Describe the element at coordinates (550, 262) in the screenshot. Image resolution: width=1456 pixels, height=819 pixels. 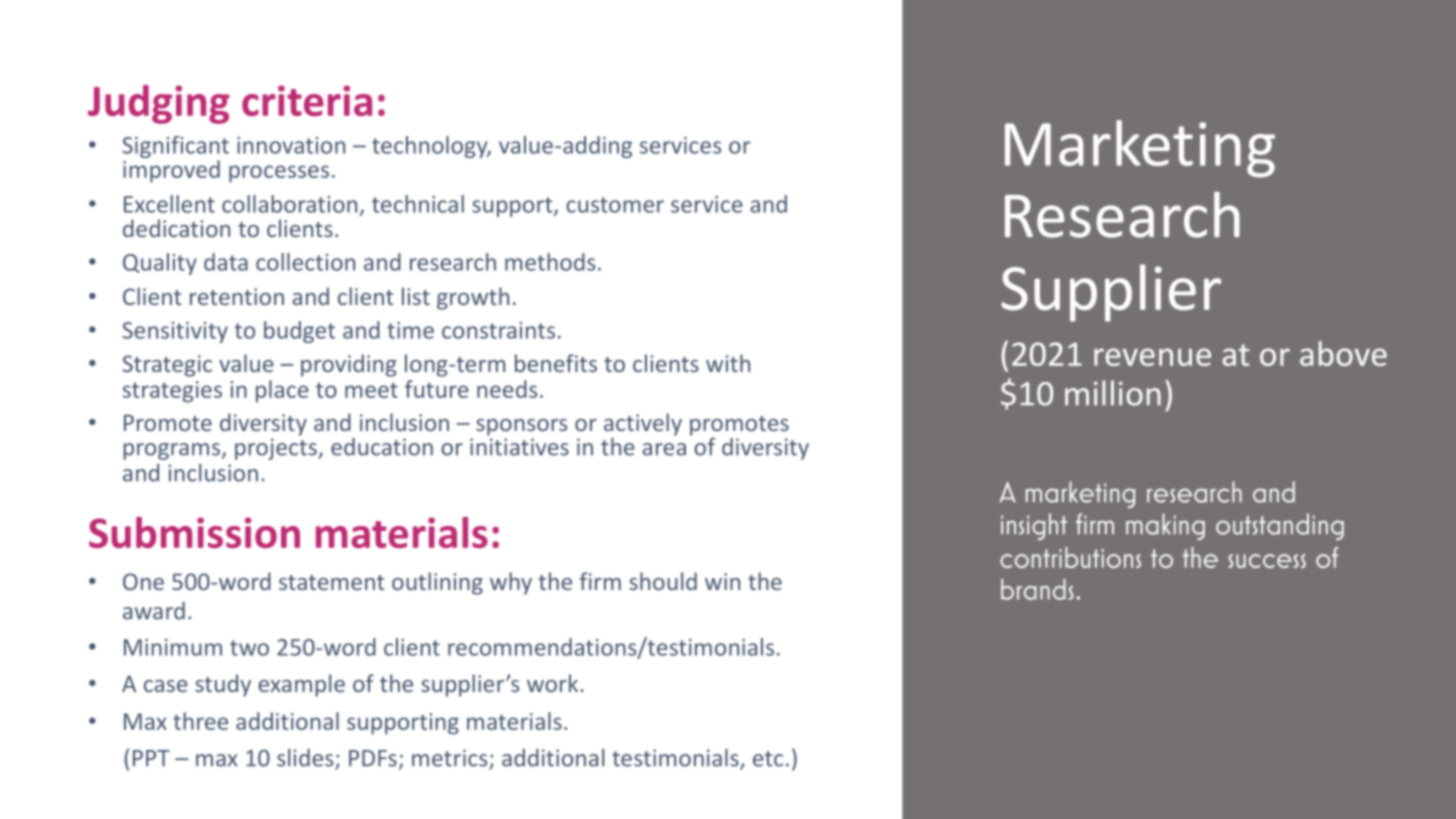
I see `methods` at that location.
